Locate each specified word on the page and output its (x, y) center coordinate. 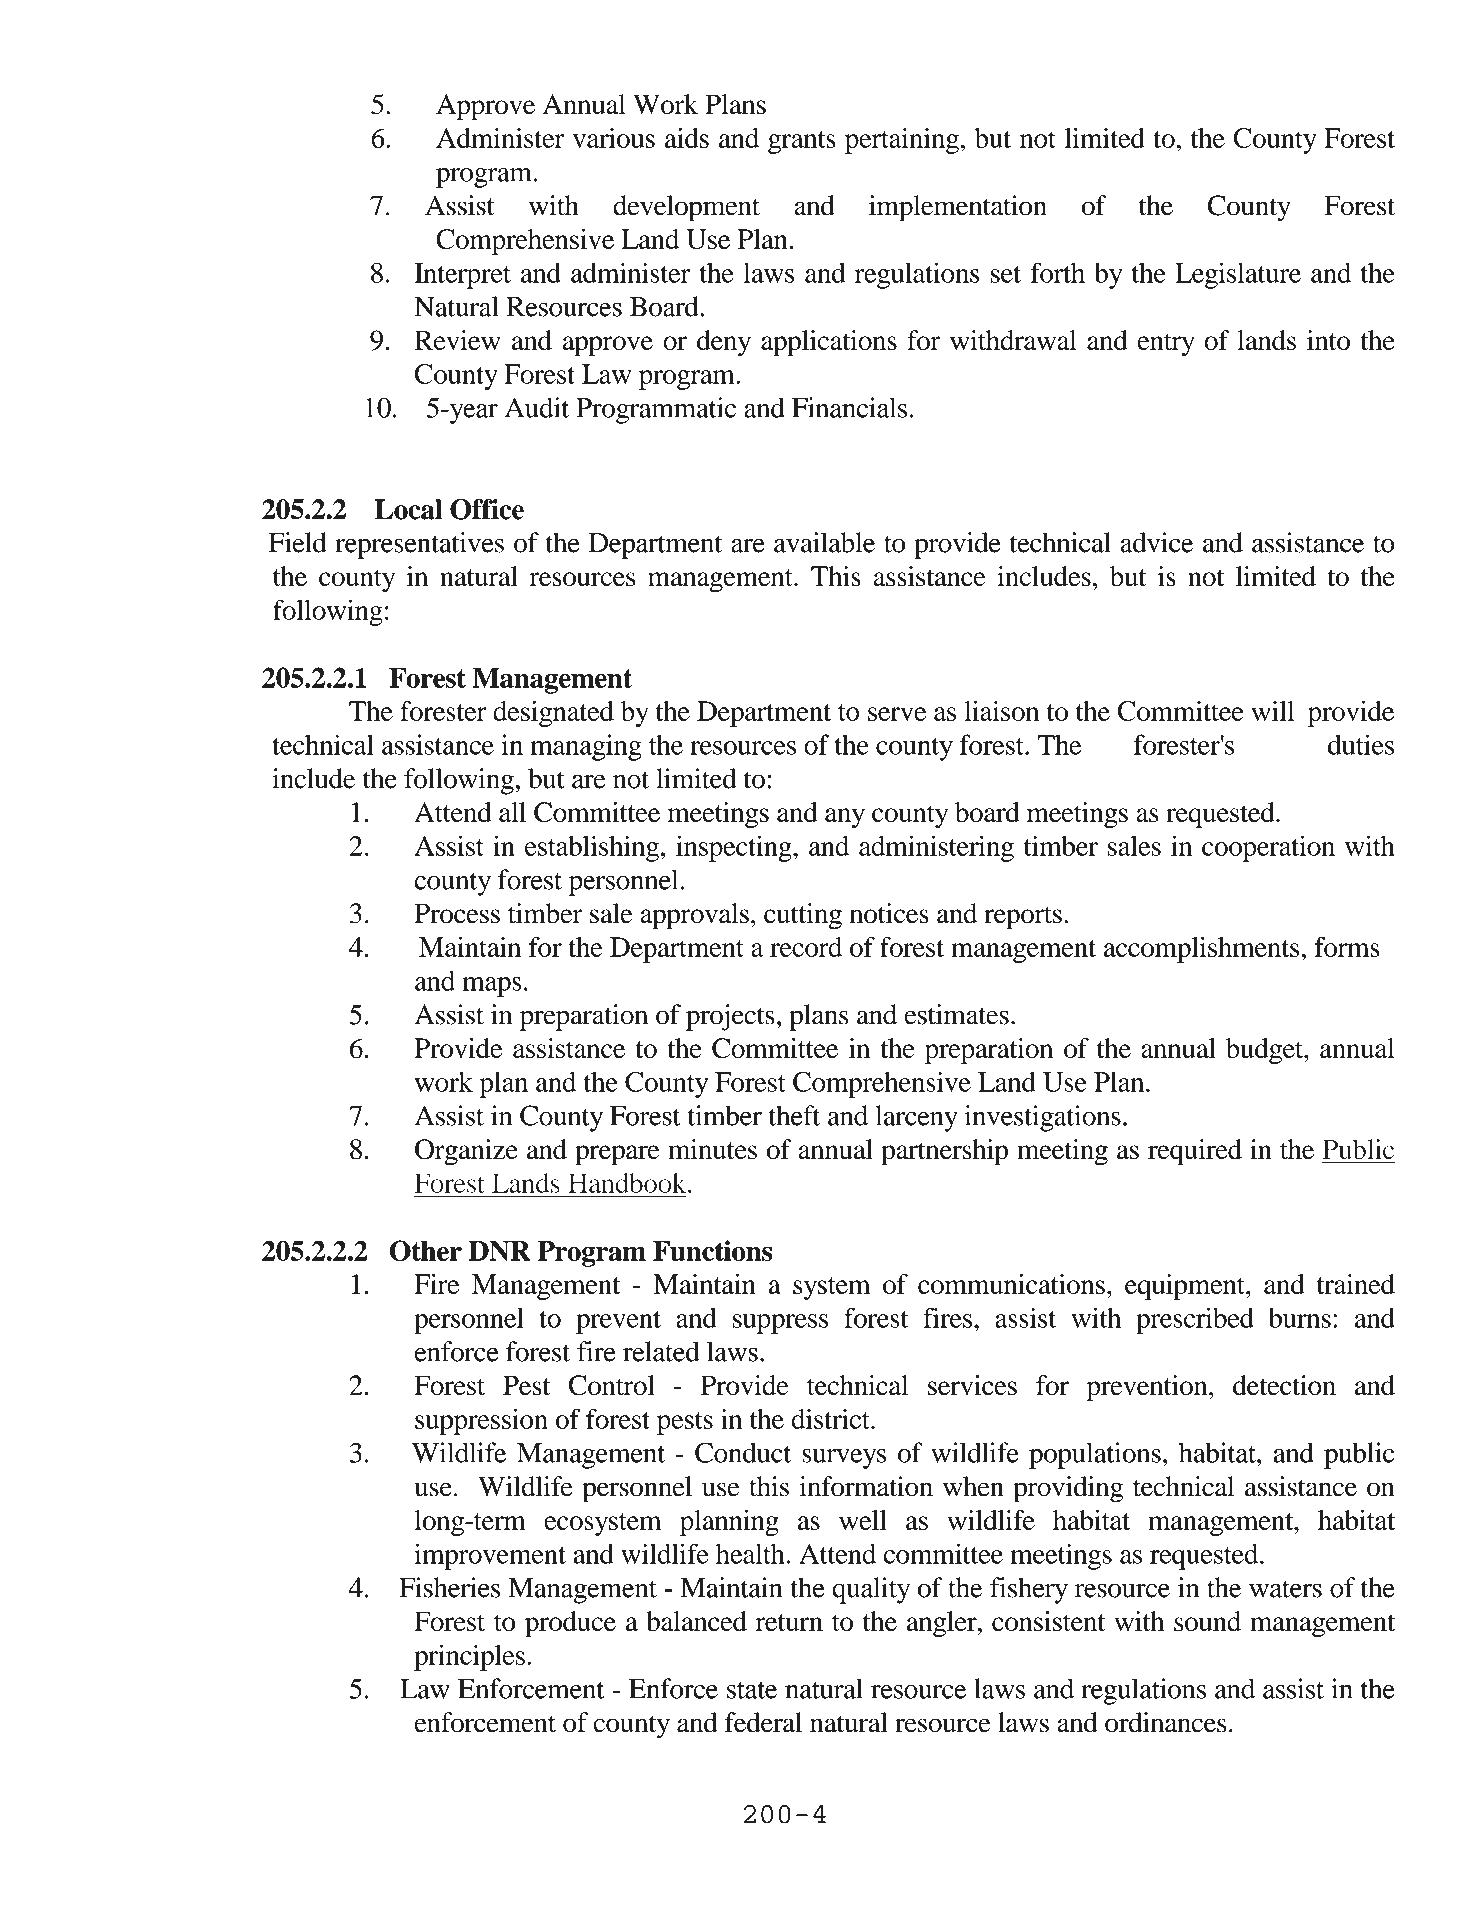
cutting (803, 916)
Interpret (462, 276)
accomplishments (1203, 950)
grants (802, 142)
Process (457, 913)
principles (469, 1657)
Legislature (1238, 275)
